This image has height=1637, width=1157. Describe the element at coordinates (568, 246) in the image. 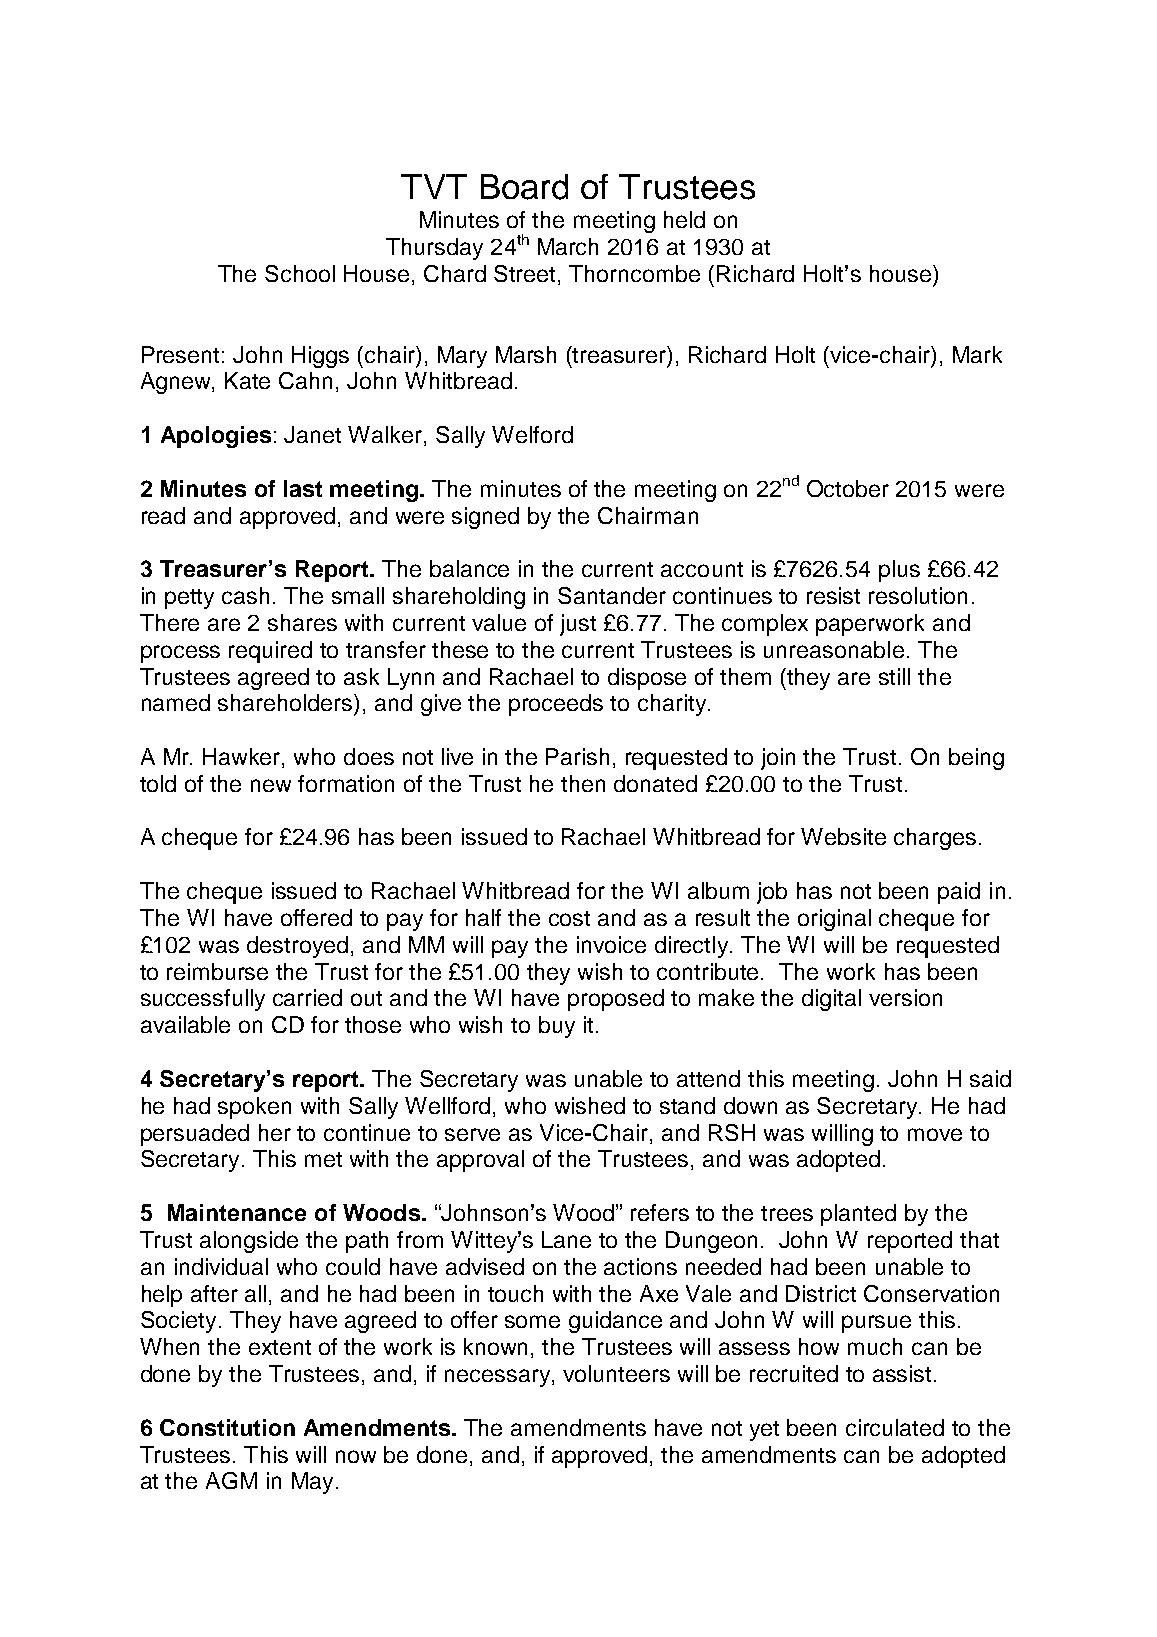

I see `March` at that location.
